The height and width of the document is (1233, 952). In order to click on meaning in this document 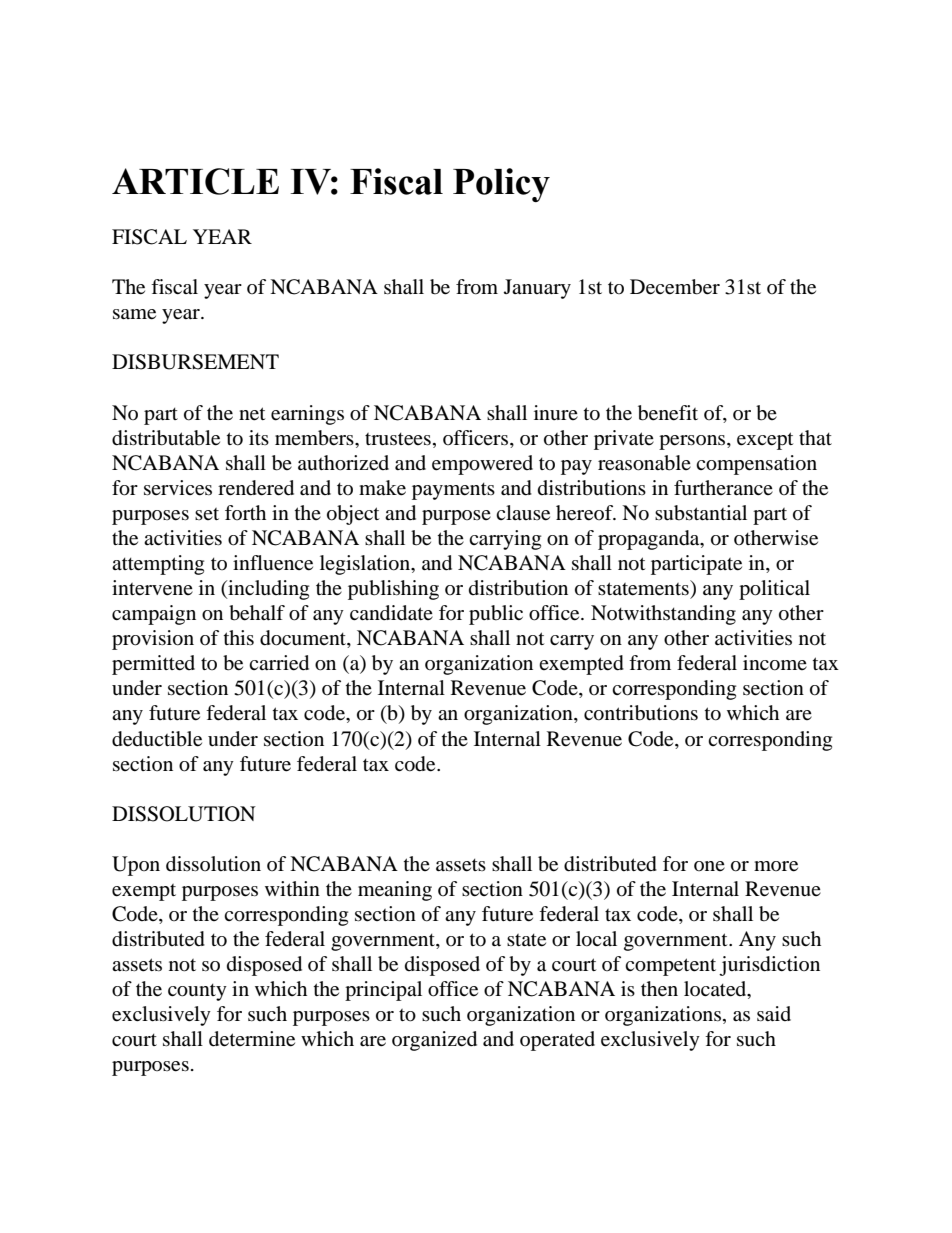, I will do `click(395, 891)`.
